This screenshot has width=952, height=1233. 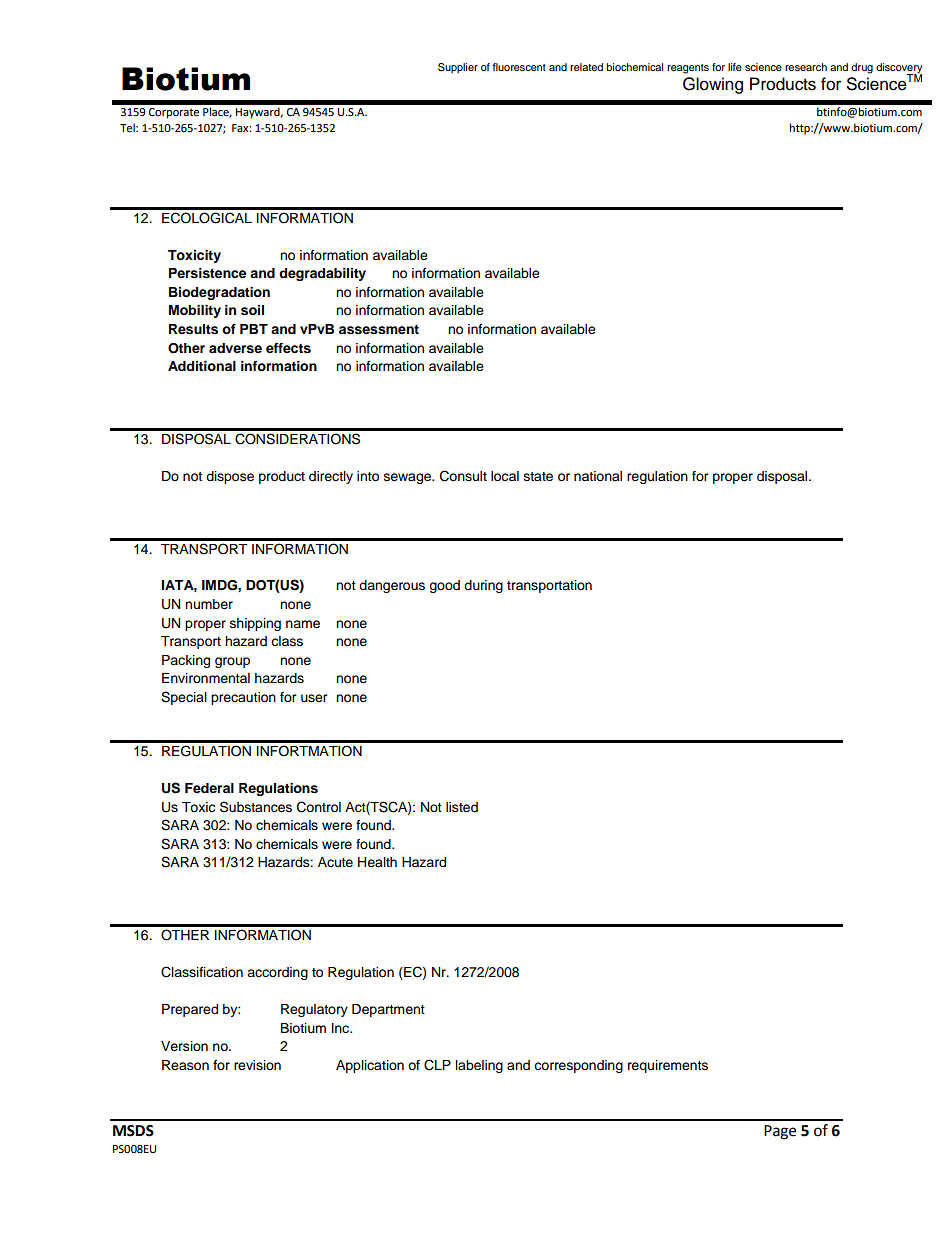 I want to click on labeling, so click(x=479, y=1066).
